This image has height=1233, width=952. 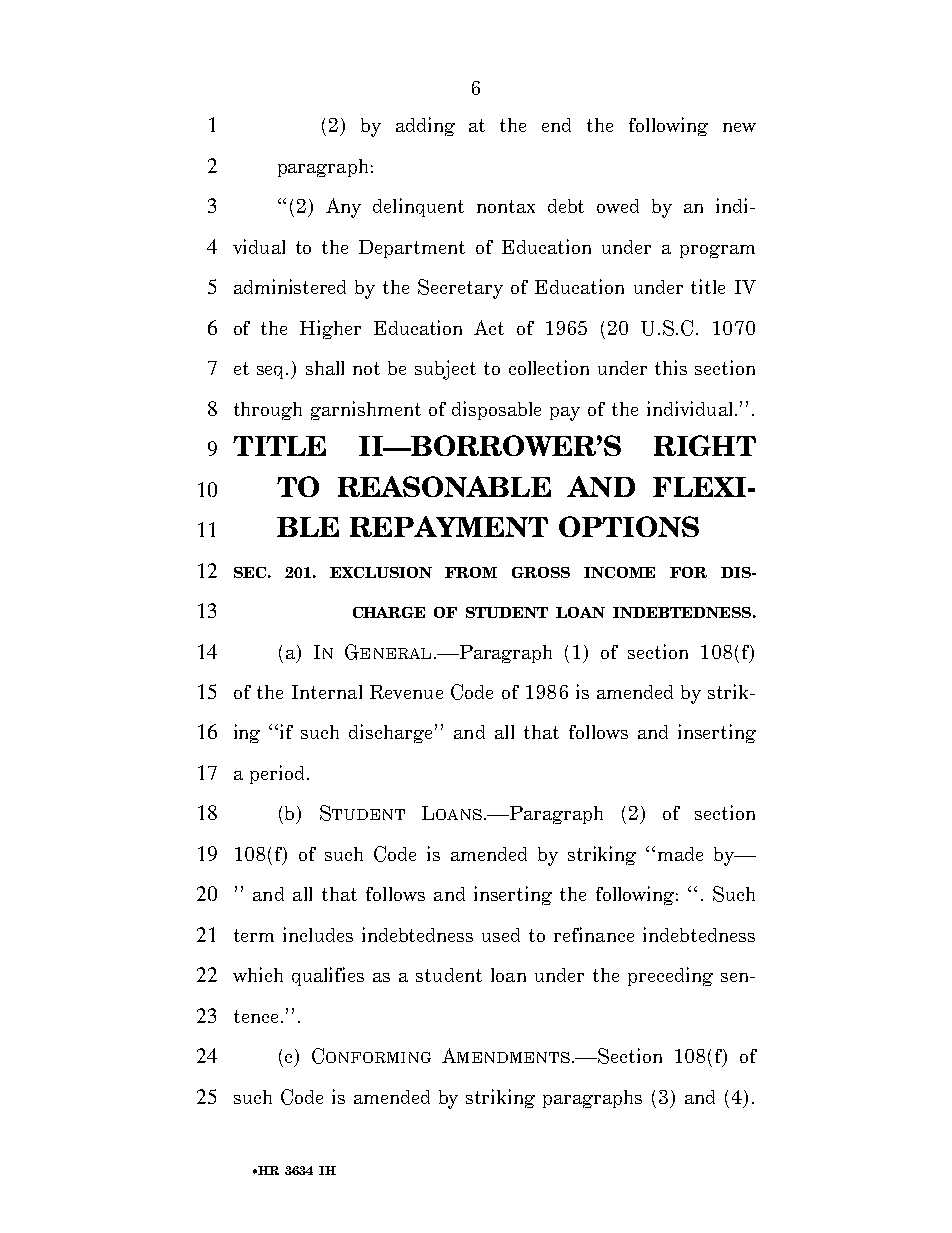 I want to click on this, so click(x=671, y=367).
